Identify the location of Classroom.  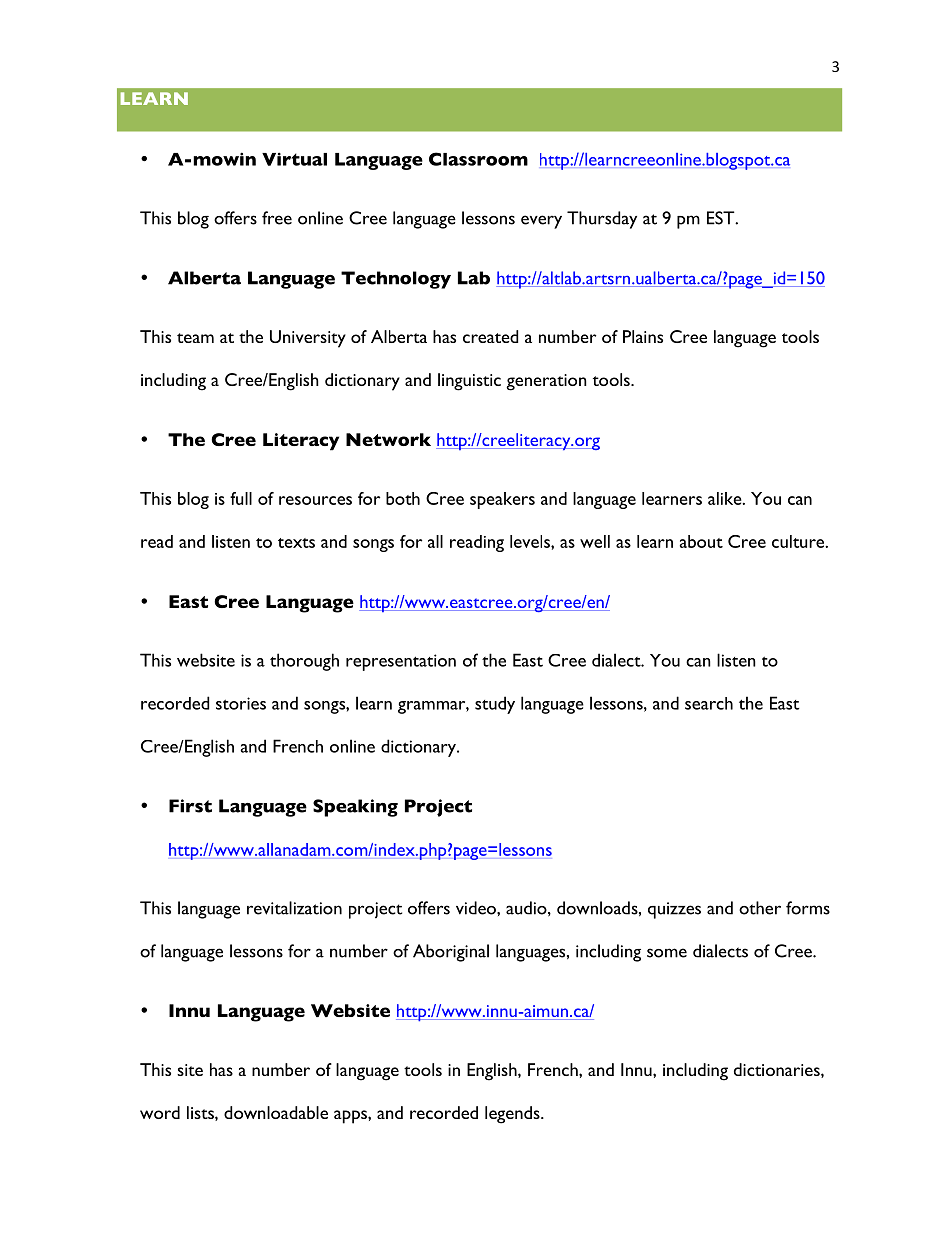
(478, 159).
